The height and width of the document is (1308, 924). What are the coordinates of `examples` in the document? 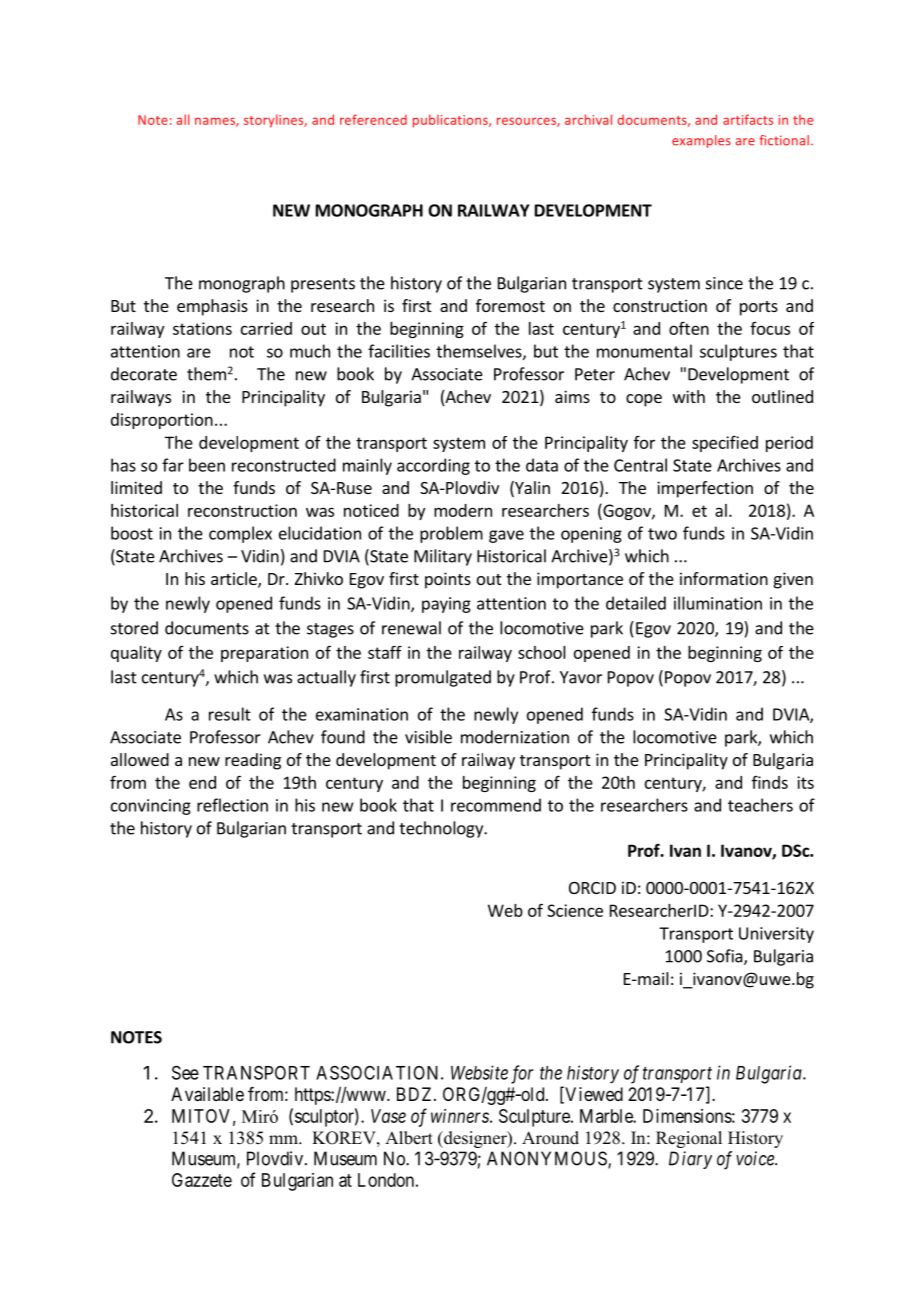 It's located at (701, 141).
